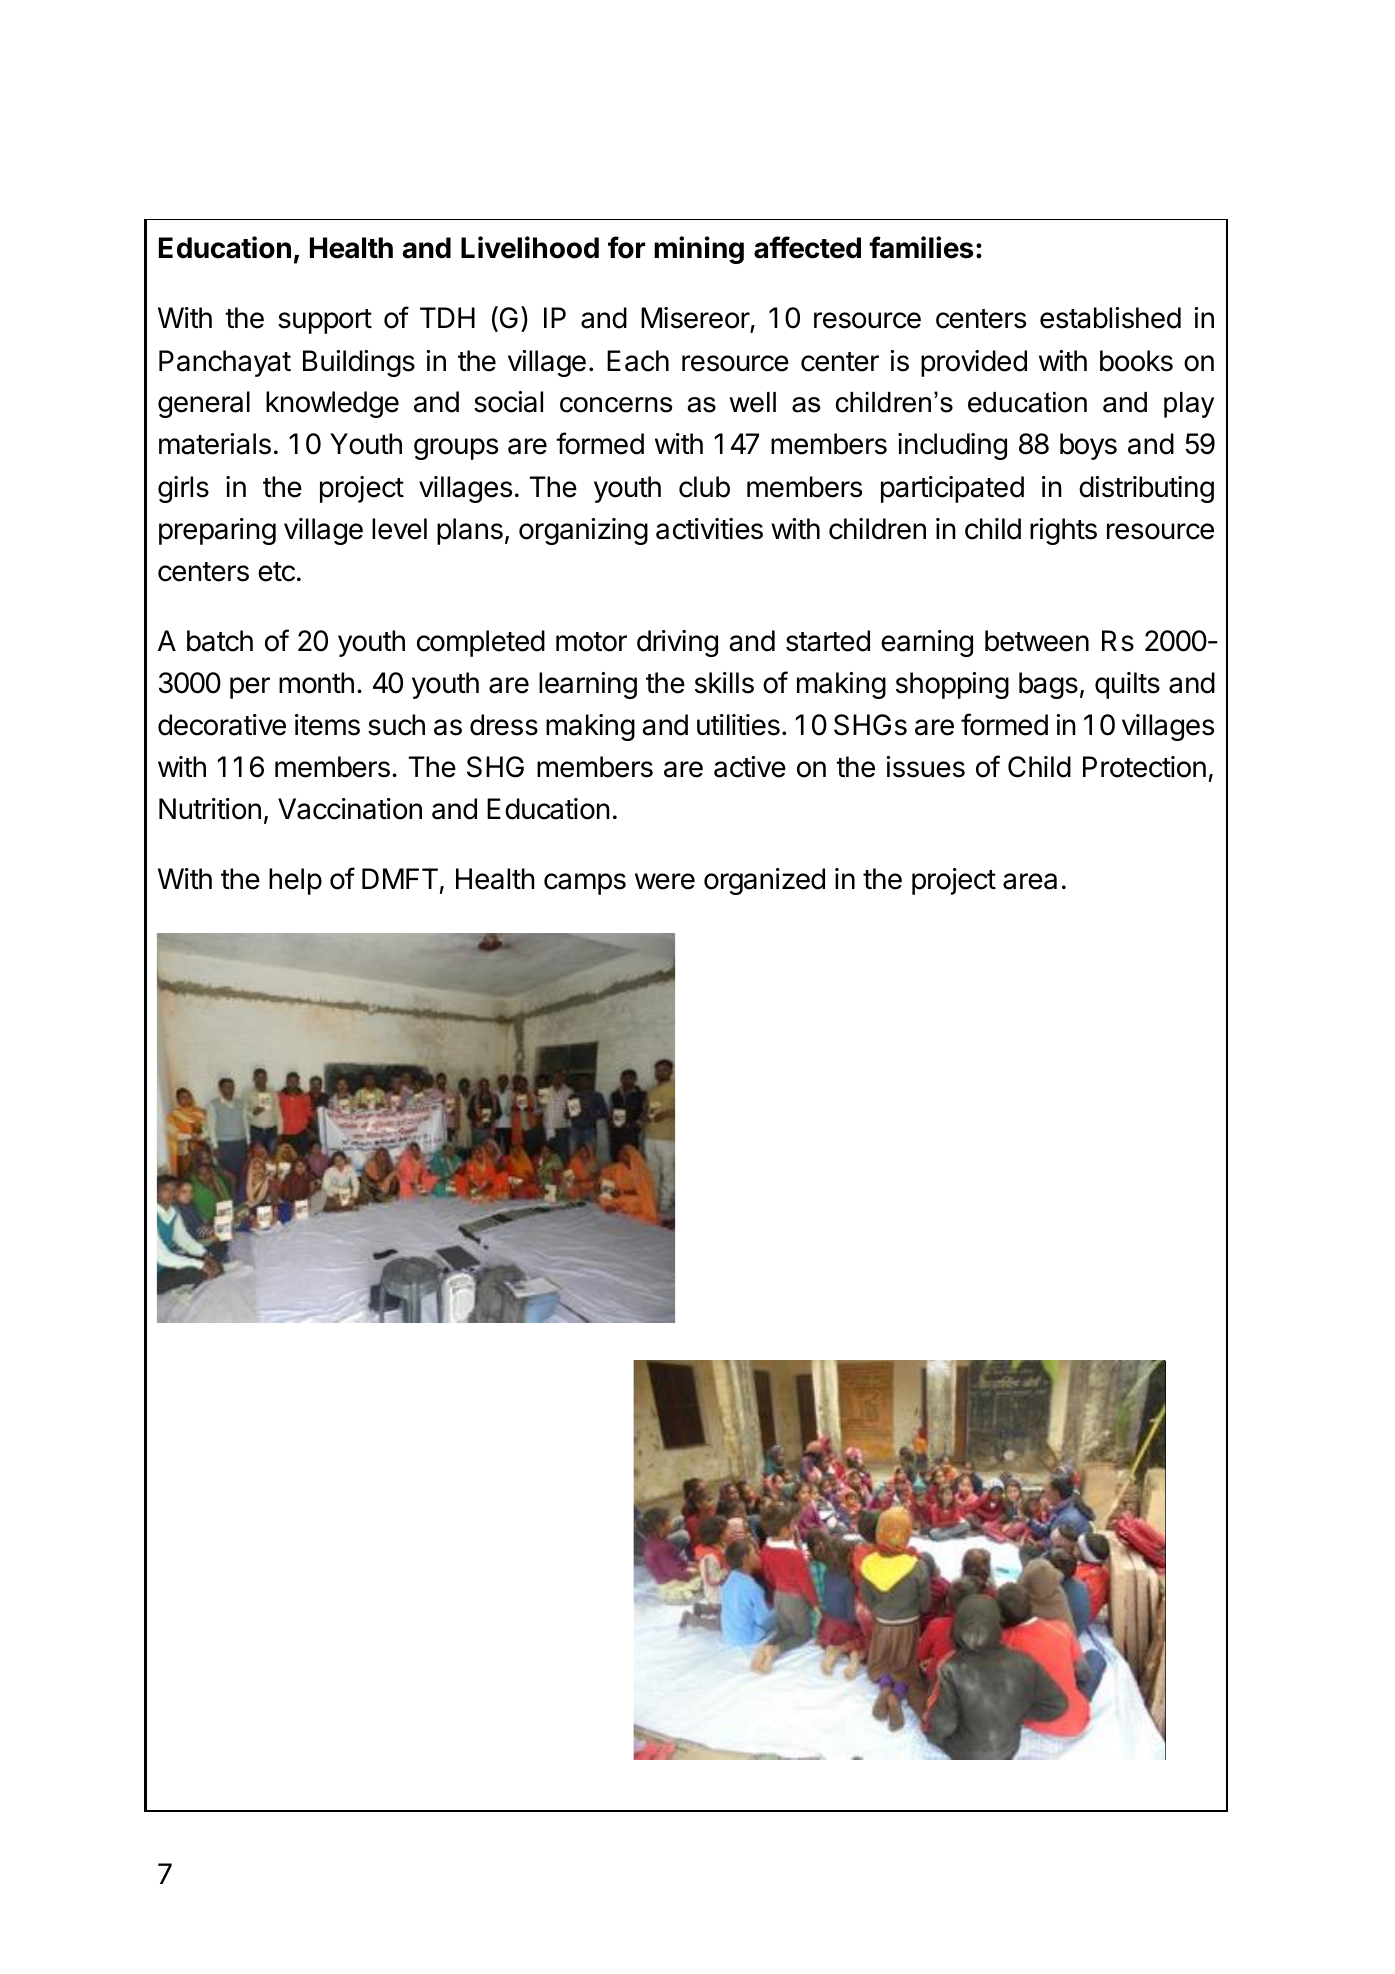 This page has width=1395, height=1974. What do you see at coordinates (325, 321) in the page?
I see `support` at bounding box center [325, 321].
